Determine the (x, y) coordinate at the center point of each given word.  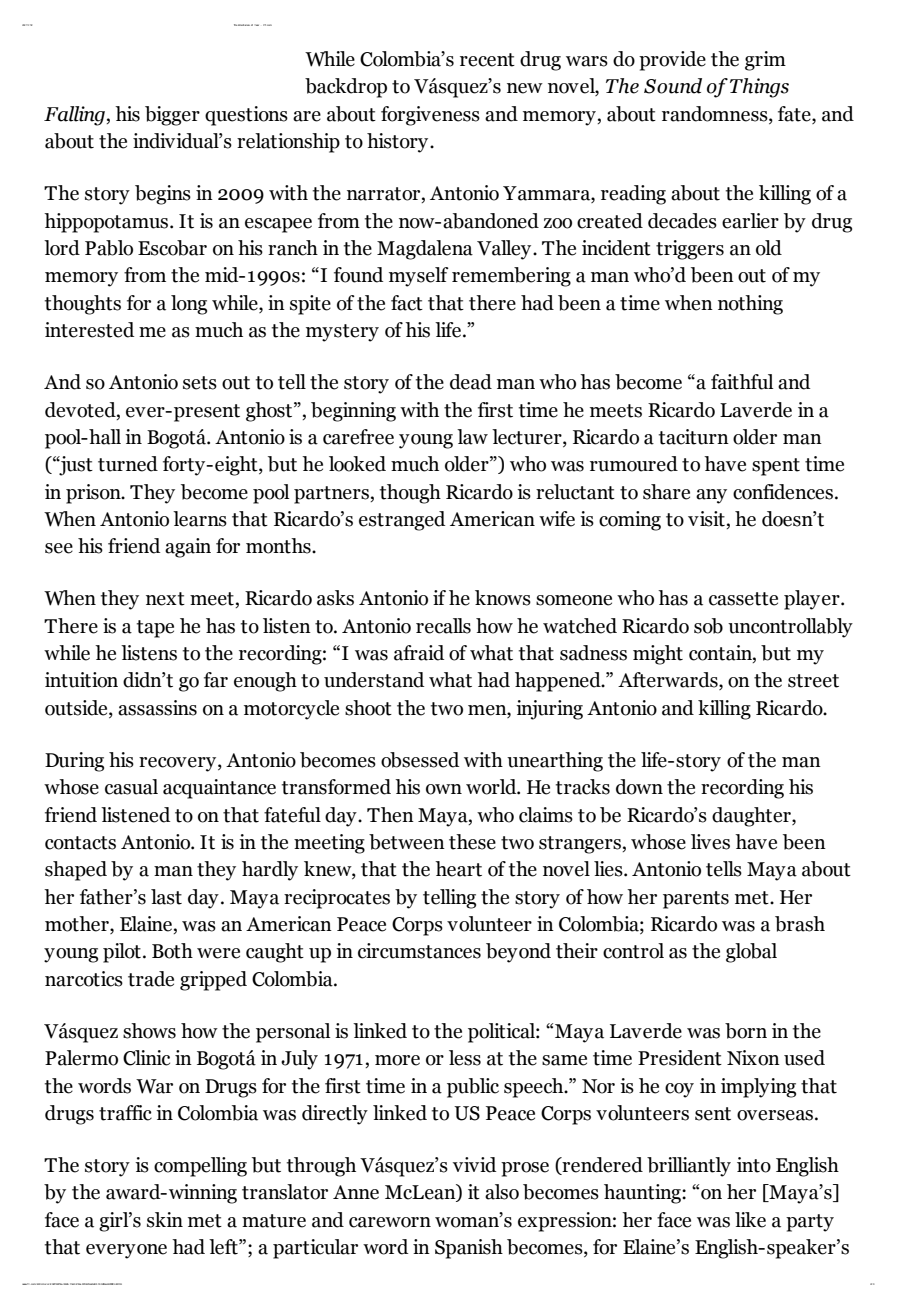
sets (200, 383)
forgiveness (430, 116)
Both (172, 951)
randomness (716, 115)
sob (708, 626)
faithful (742, 382)
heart (458, 869)
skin (165, 1220)
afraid (419, 653)
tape (155, 629)
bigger (172, 116)
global (751, 953)
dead (471, 382)
